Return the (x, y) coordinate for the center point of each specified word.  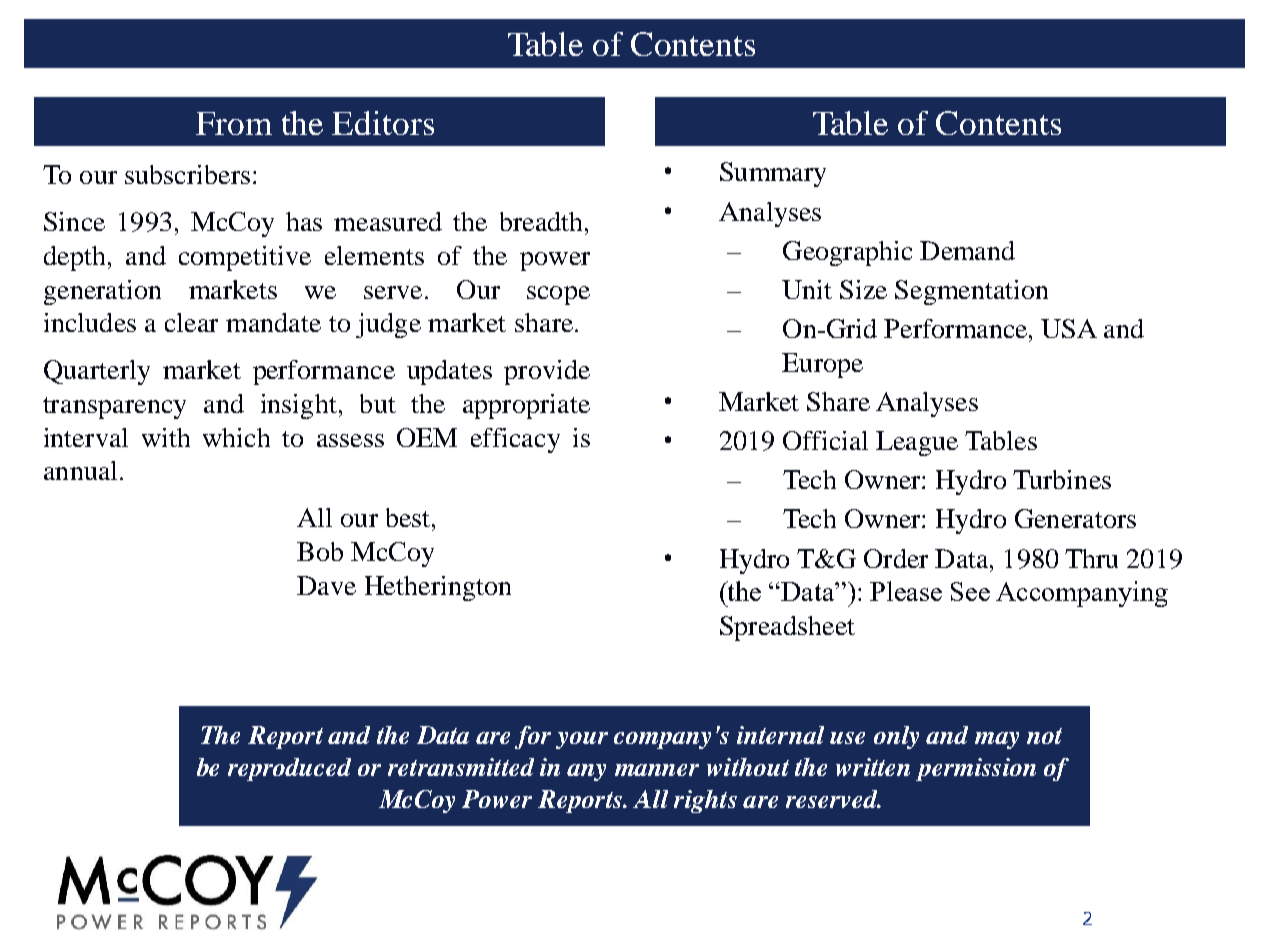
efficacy (515, 440)
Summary (773, 174)
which (236, 437)
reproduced (289, 769)
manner (657, 770)
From (234, 123)
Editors (383, 123)
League (917, 443)
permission (976, 769)
